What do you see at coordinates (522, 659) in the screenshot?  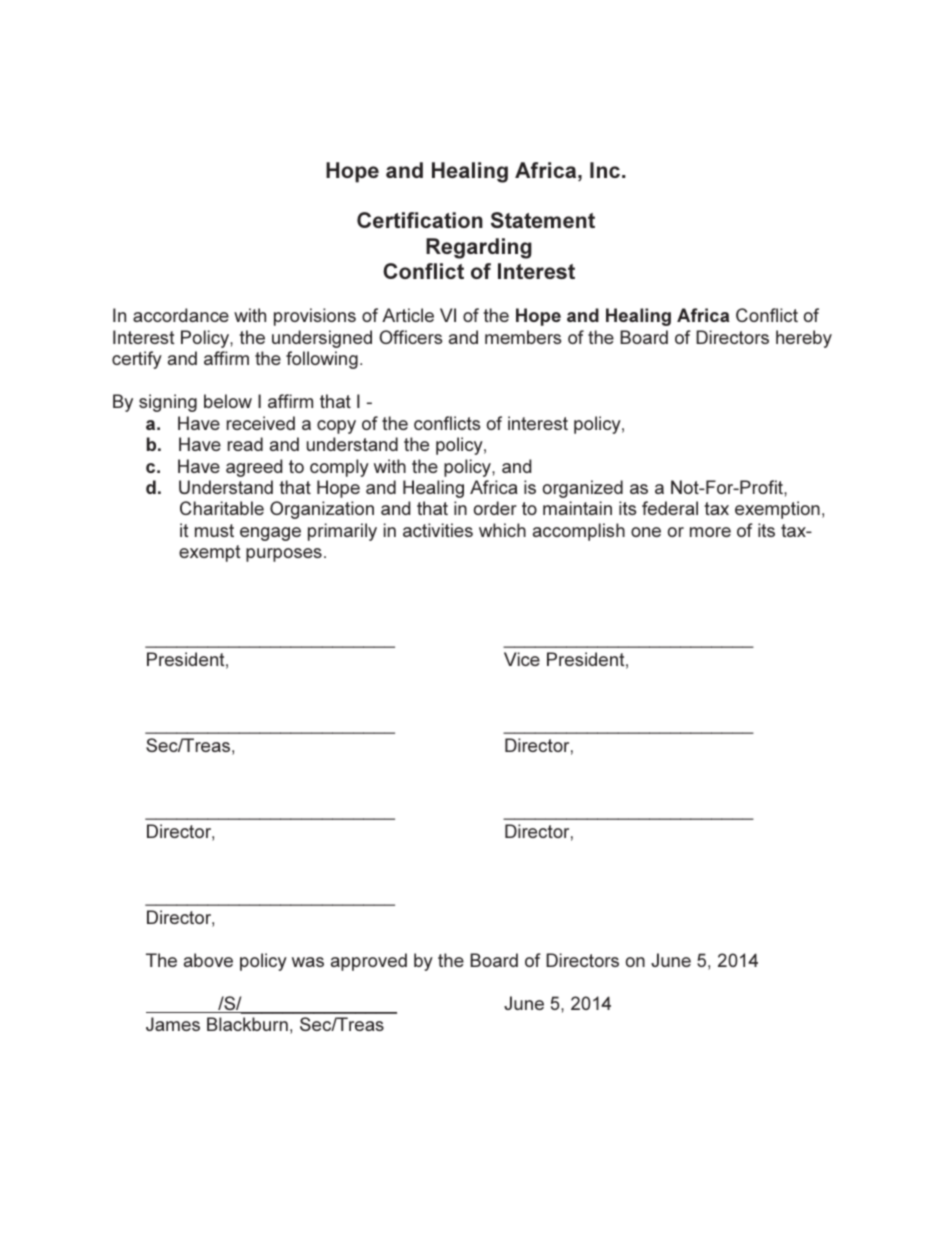 I see `Vice` at bounding box center [522, 659].
